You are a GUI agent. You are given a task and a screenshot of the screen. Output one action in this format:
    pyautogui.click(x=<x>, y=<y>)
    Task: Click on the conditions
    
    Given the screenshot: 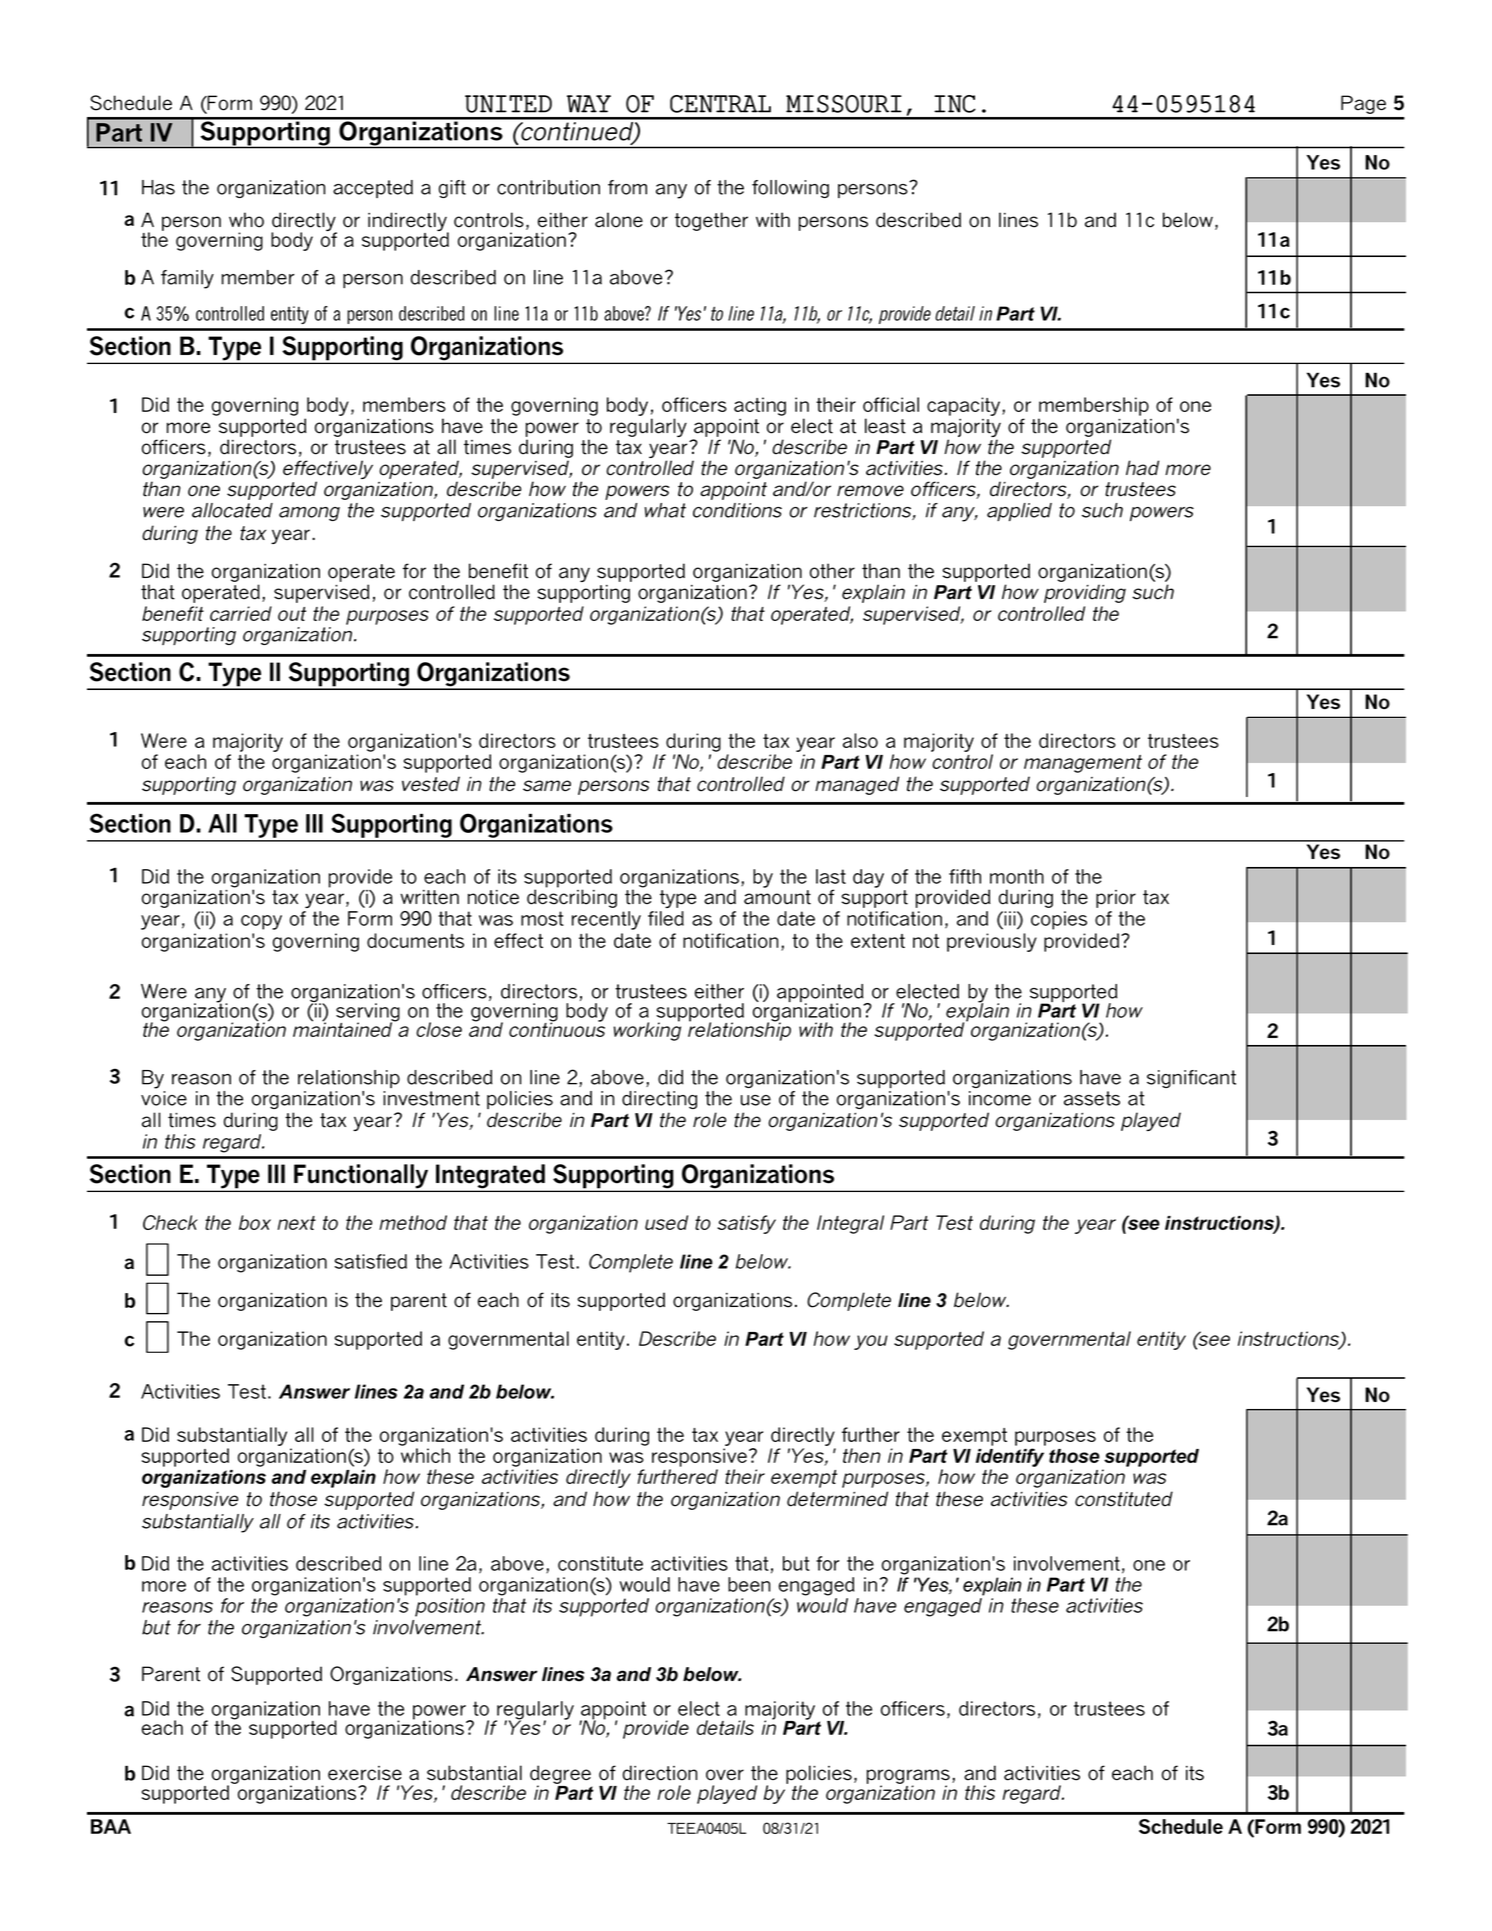 What is the action you would take?
    pyautogui.click(x=737, y=510)
